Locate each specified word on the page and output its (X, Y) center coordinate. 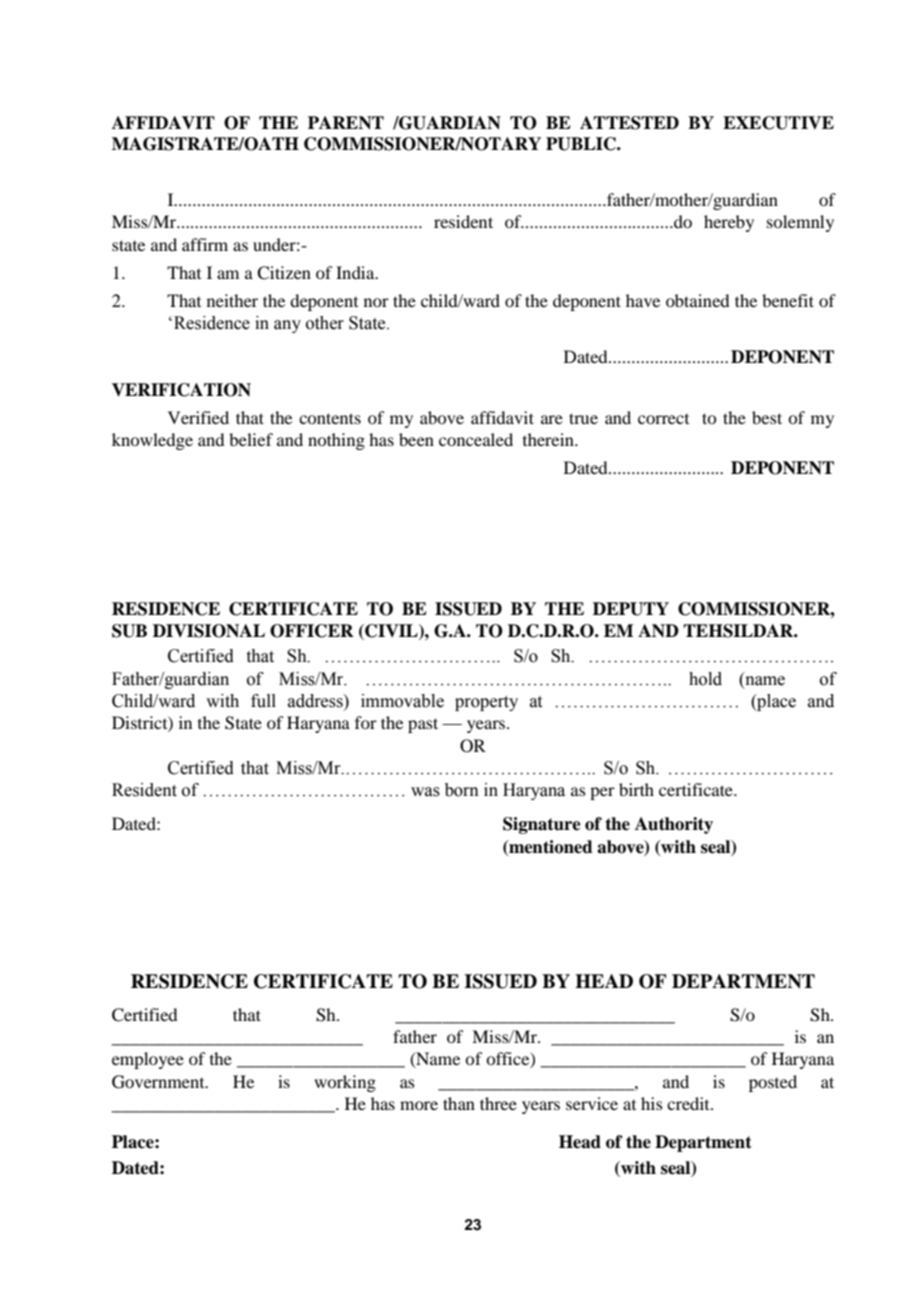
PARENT (346, 123)
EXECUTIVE (778, 123)
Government (159, 1082)
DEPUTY (631, 609)
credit (689, 1103)
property (486, 703)
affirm (205, 244)
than (459, 1103)
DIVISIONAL (209, 631)
